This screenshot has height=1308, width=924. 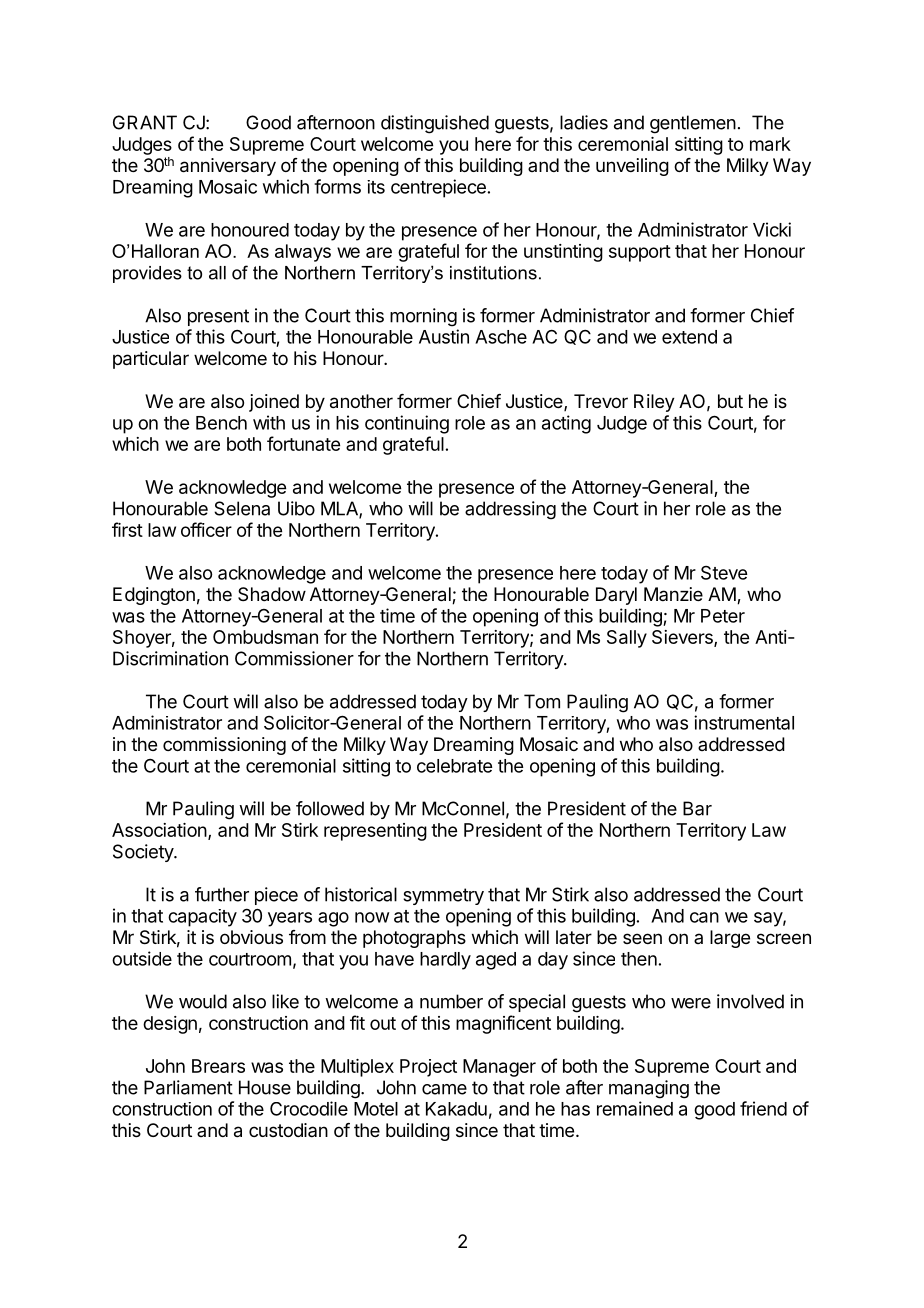 I want to click on anniversary, so click(x=228, y=167).
